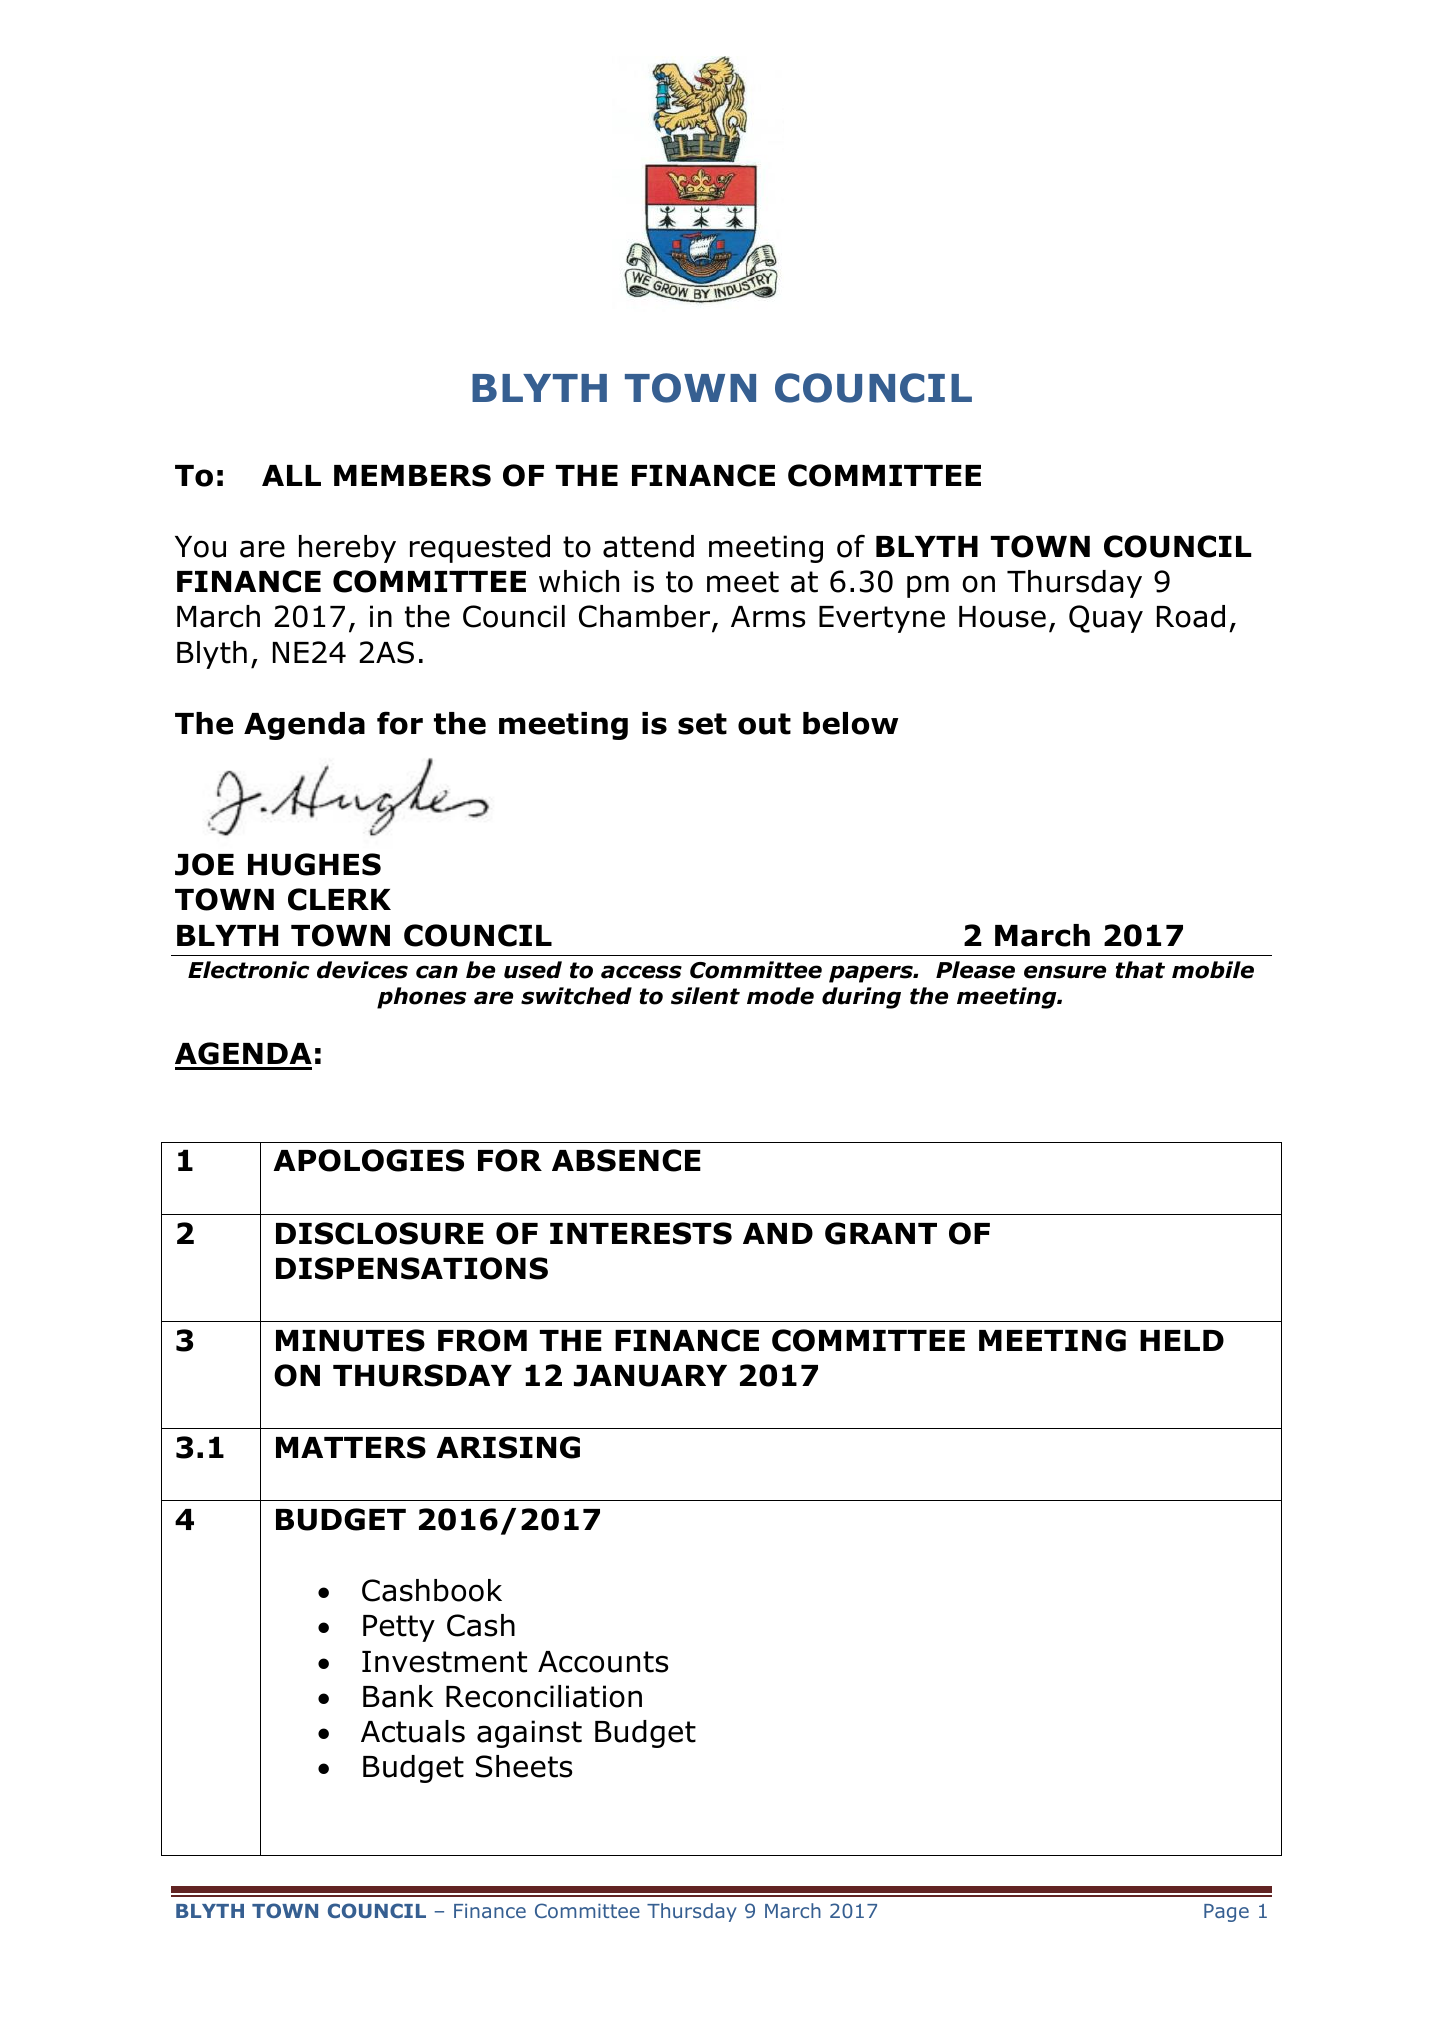 This screenshot has width=1443, height=2041. I want to click on AND, so click(778, 1233).
